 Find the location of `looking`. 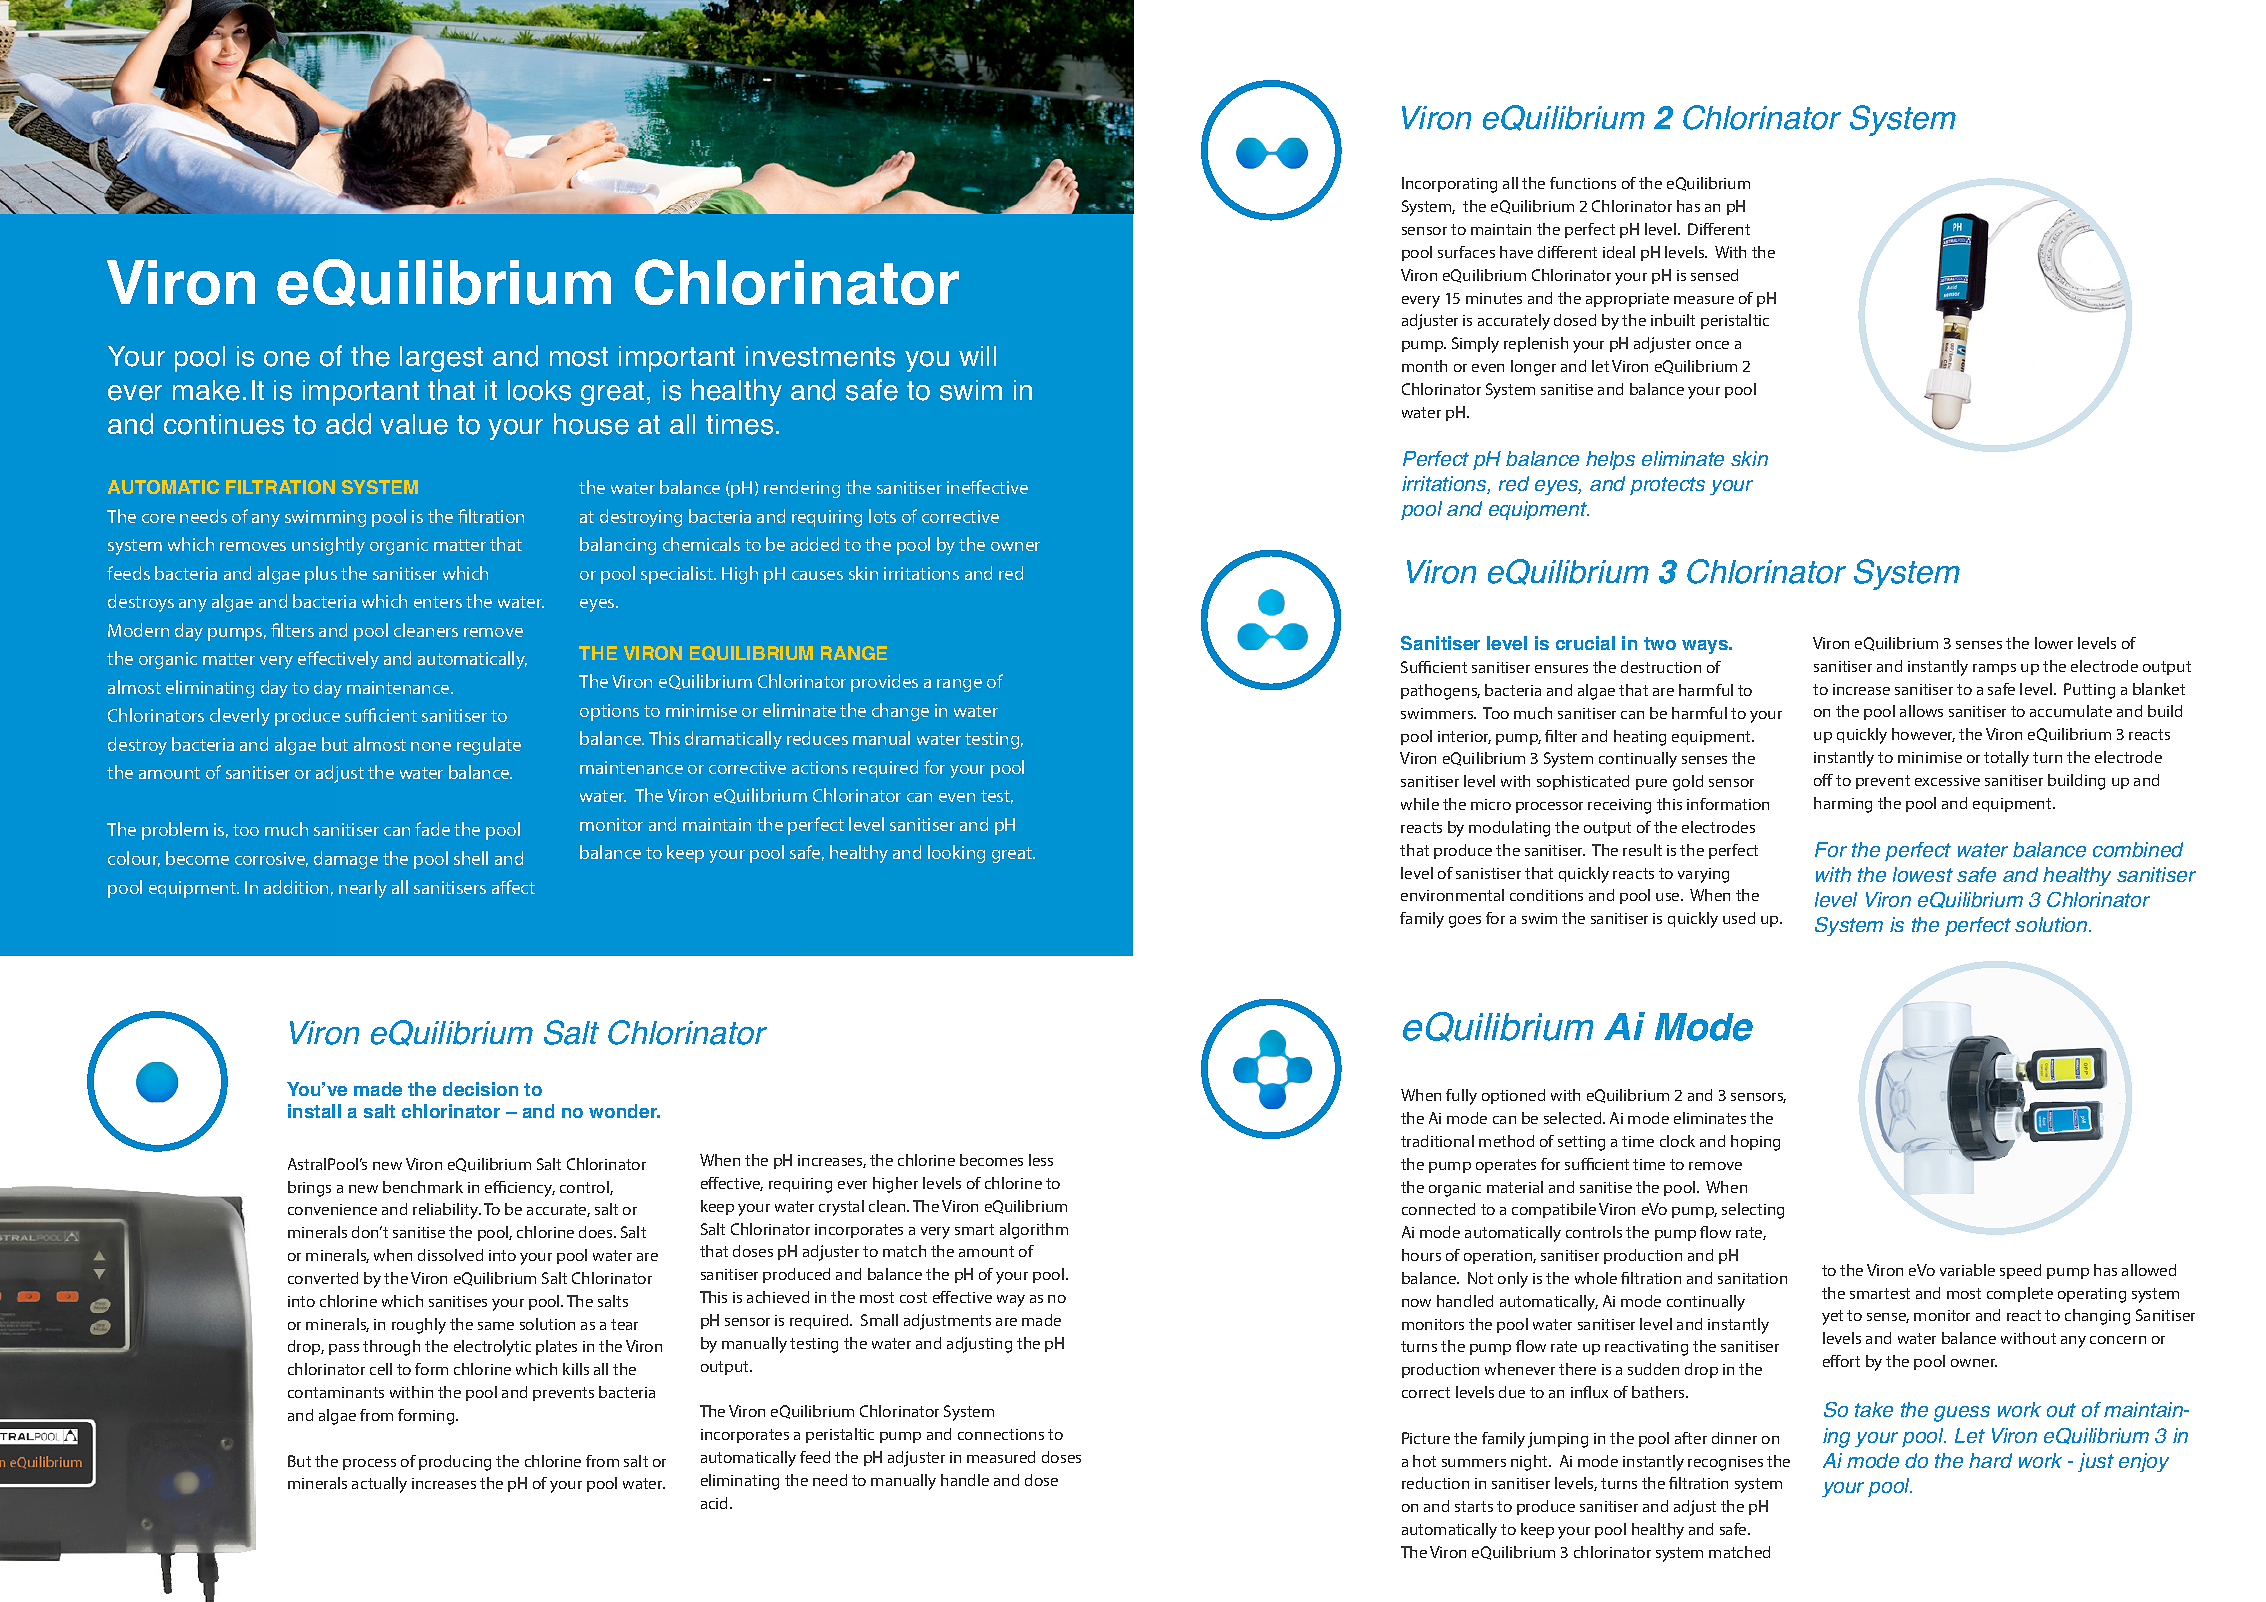

looking is located at coordinates (956, 854).
